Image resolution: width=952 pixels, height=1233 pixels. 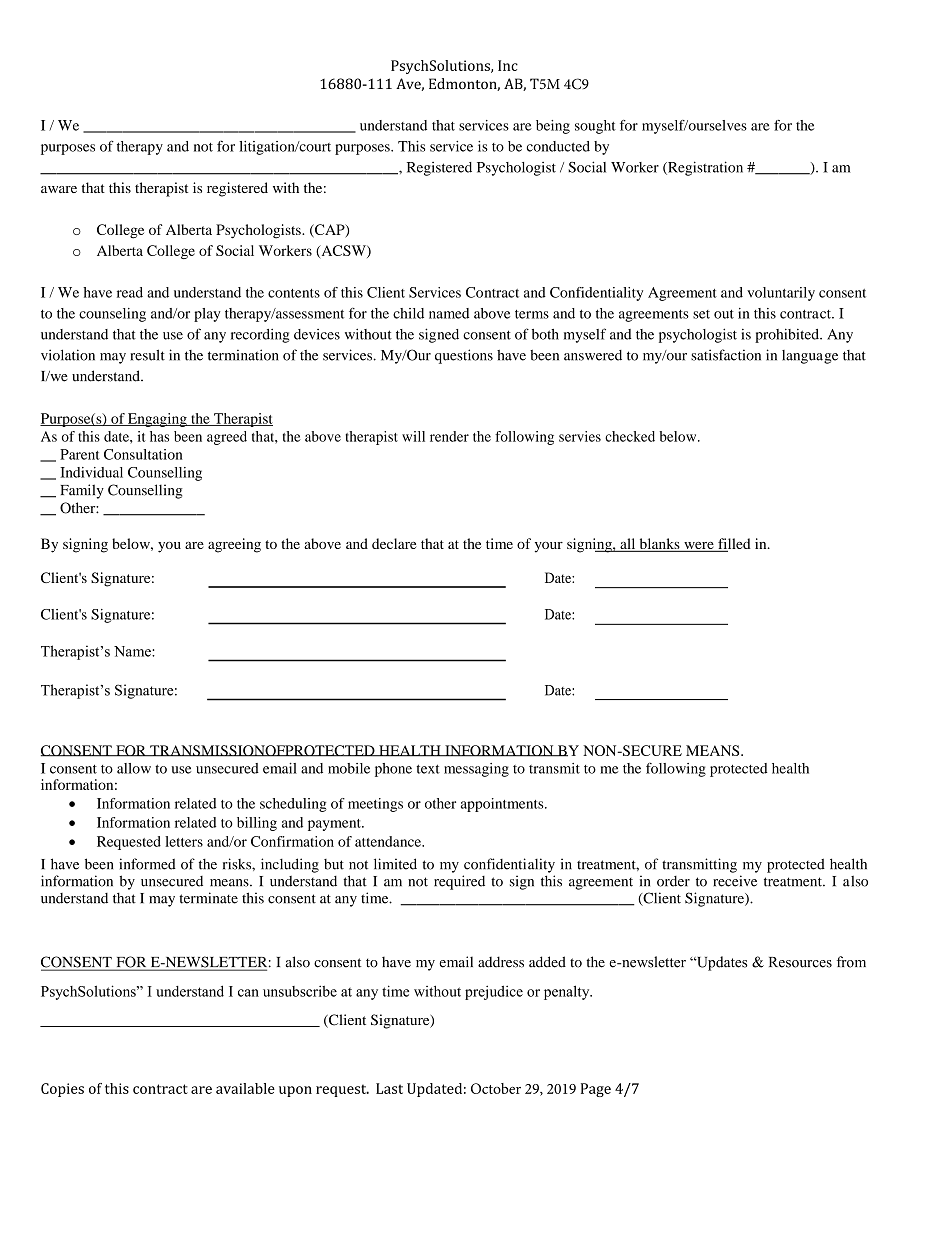 I want to click on questions, so click(x=464, y=356).
